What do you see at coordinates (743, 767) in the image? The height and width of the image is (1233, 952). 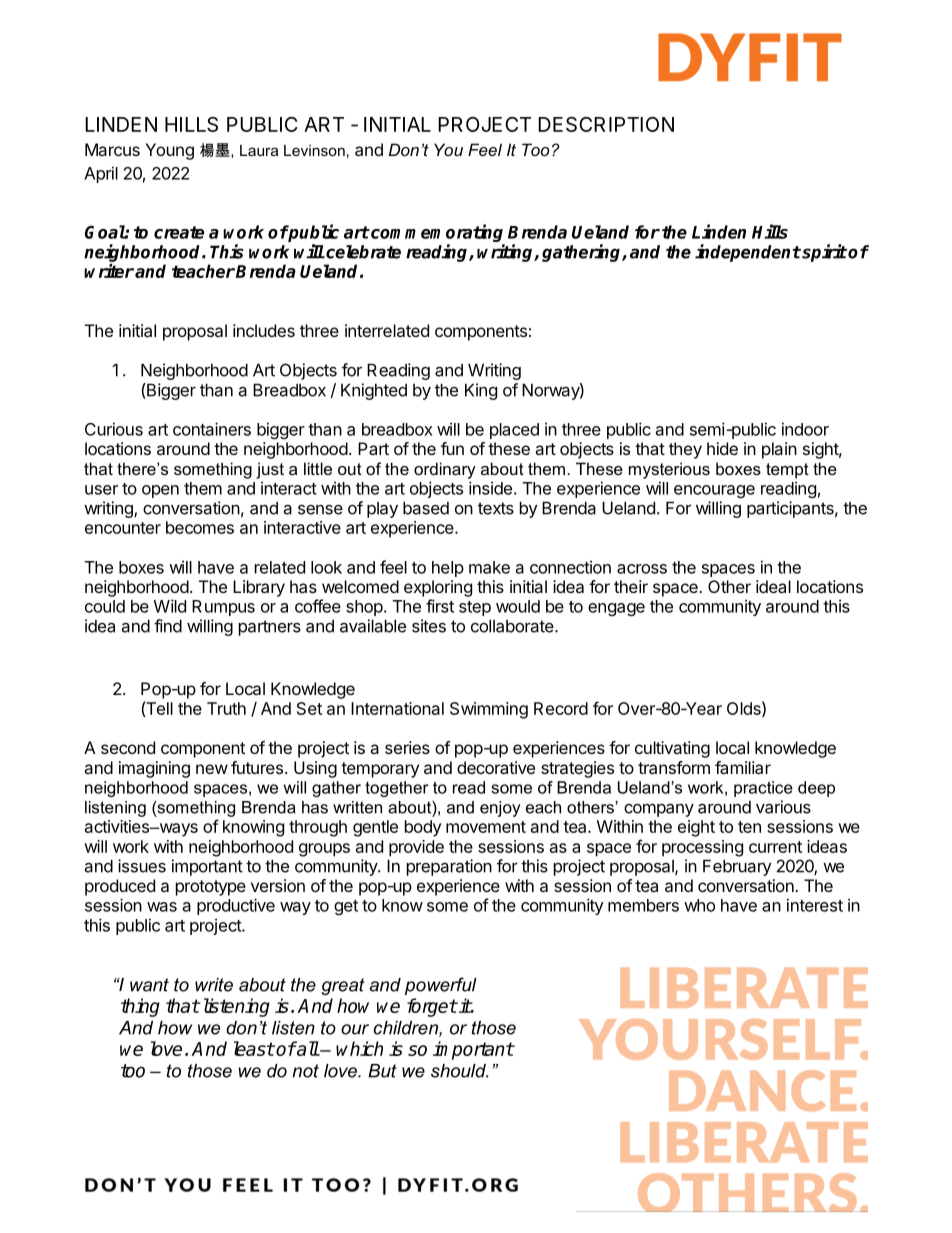 I see `familiar` at bounding box center [743, 767].
